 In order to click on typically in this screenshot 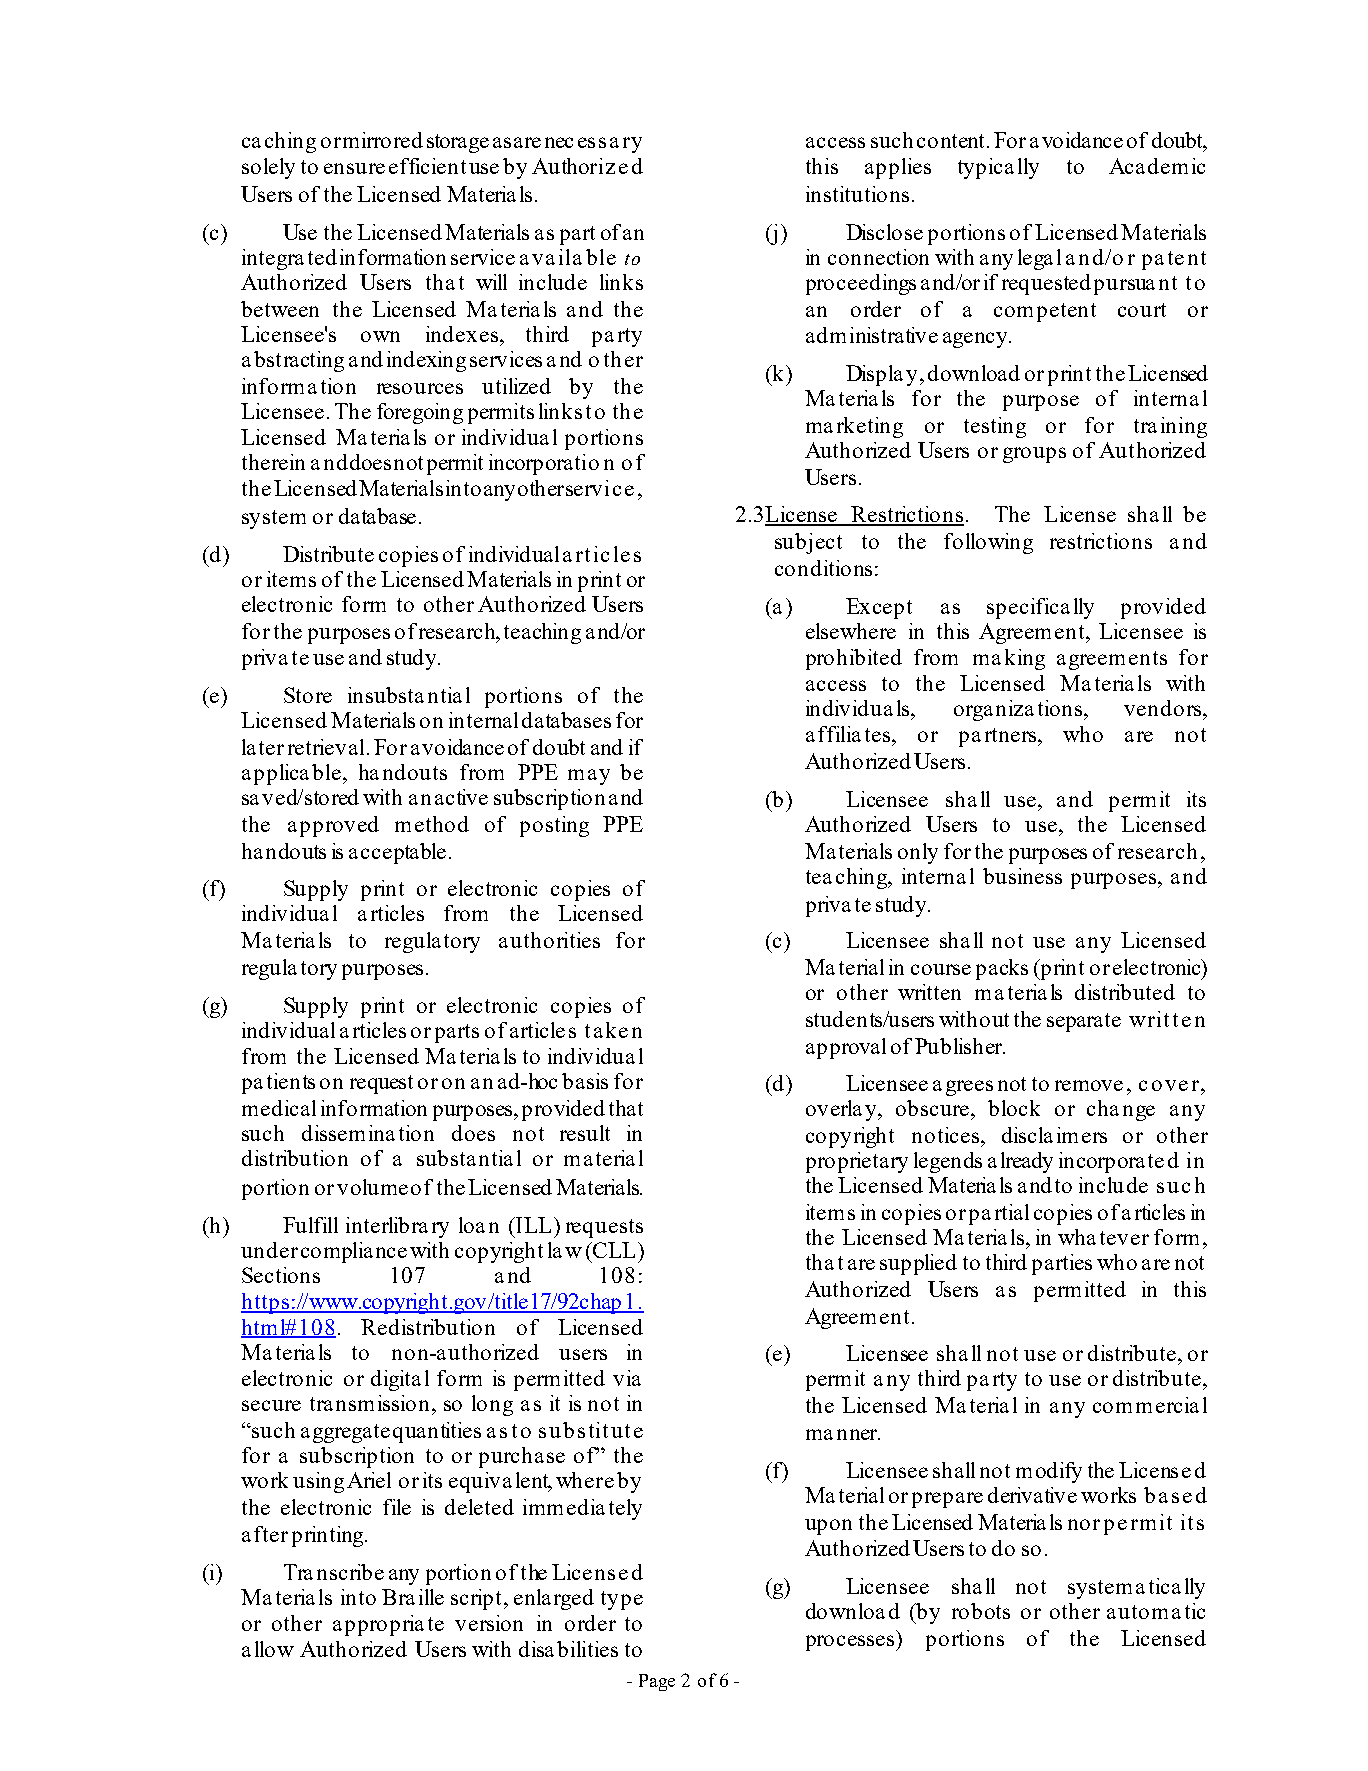, I will do `click(998, 168)`.
